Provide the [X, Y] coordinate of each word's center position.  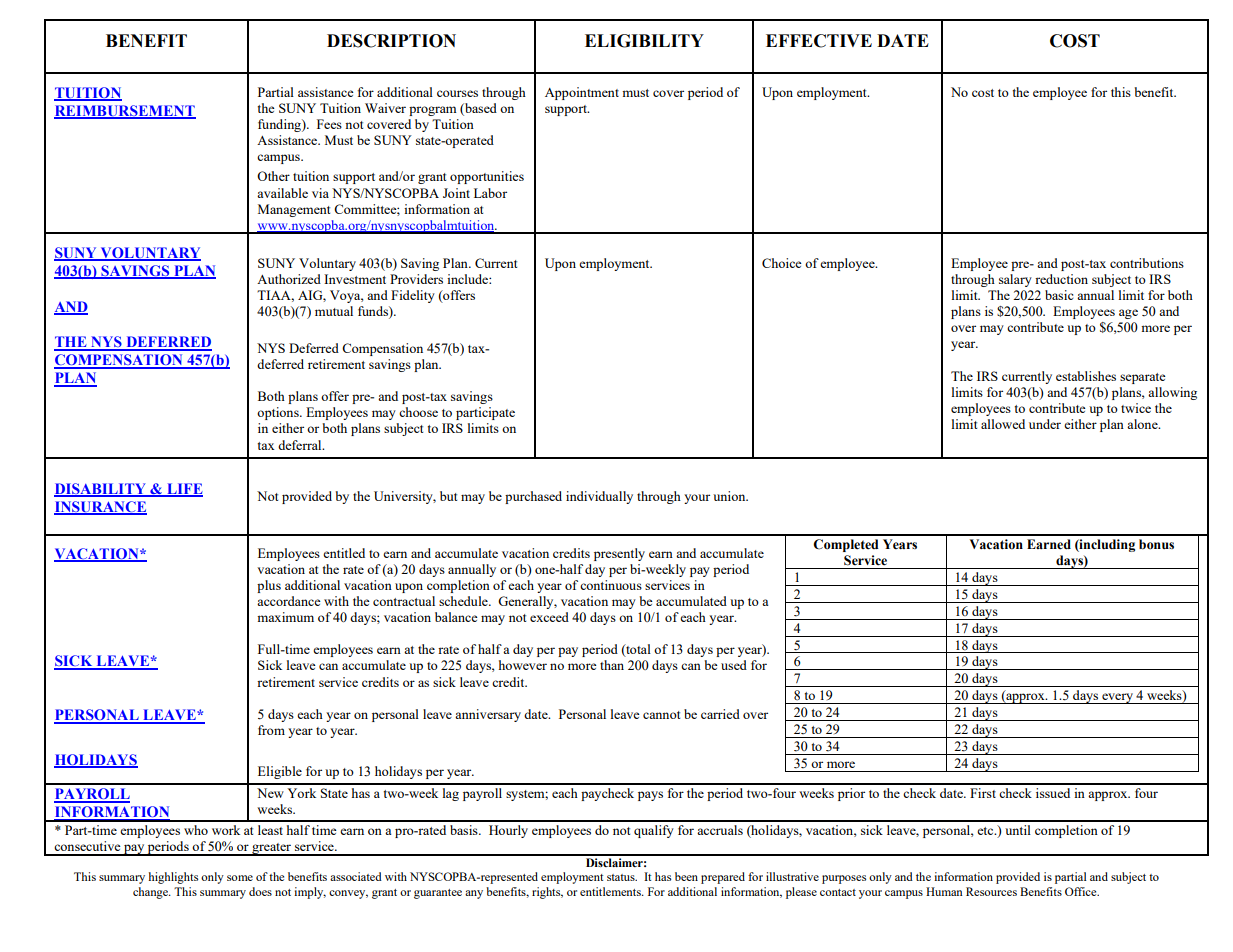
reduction [1061, 279]
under [1045, 424]
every [1117, 698]
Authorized [289, 279]
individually [599, 497]
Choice [782, 263]
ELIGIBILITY [644, 41]
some [240, 878]
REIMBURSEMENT [125, 112]
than [612, 665]
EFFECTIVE [819, 41]
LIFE [184, 489]
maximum [285, 617]
